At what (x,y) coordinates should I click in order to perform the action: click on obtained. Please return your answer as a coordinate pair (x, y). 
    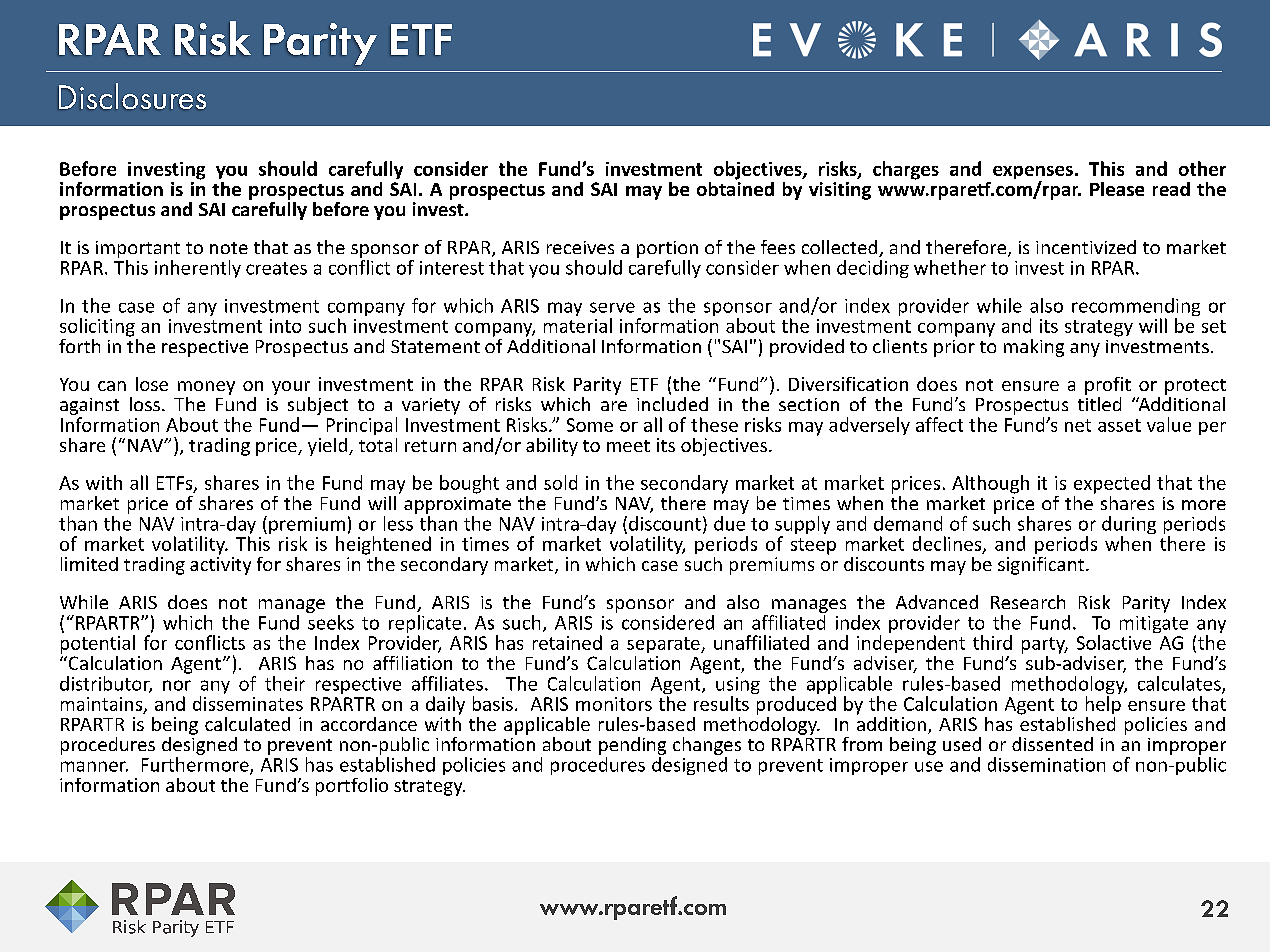
    Looking at the image, I should click on (735, 187).
